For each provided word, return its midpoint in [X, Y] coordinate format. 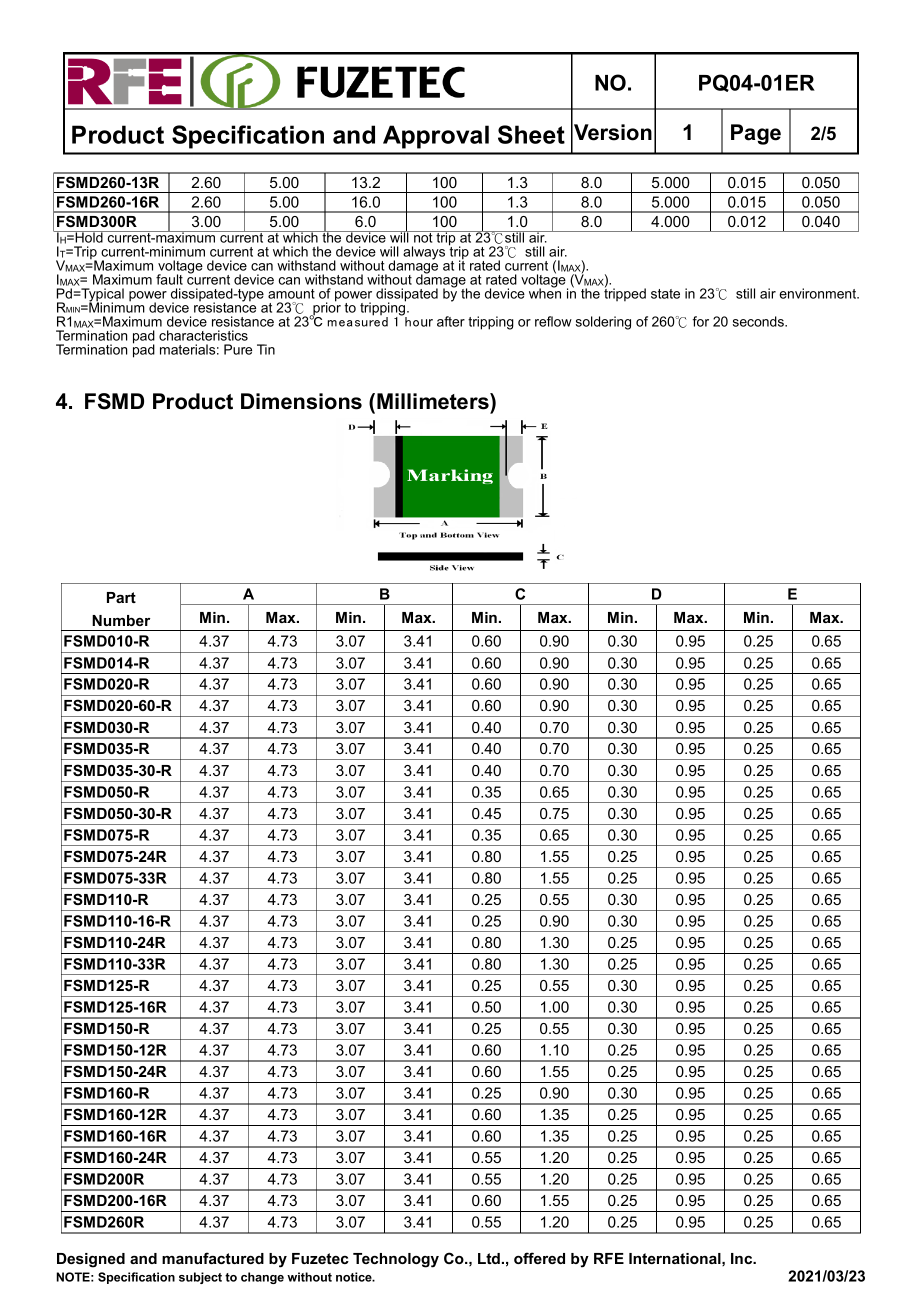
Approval [436, 137]
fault [169, 279]
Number [121, 620]
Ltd [489, 1258]
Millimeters [434, 401]
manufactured [213, 1258]
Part [121, 597]
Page [756, 134]
